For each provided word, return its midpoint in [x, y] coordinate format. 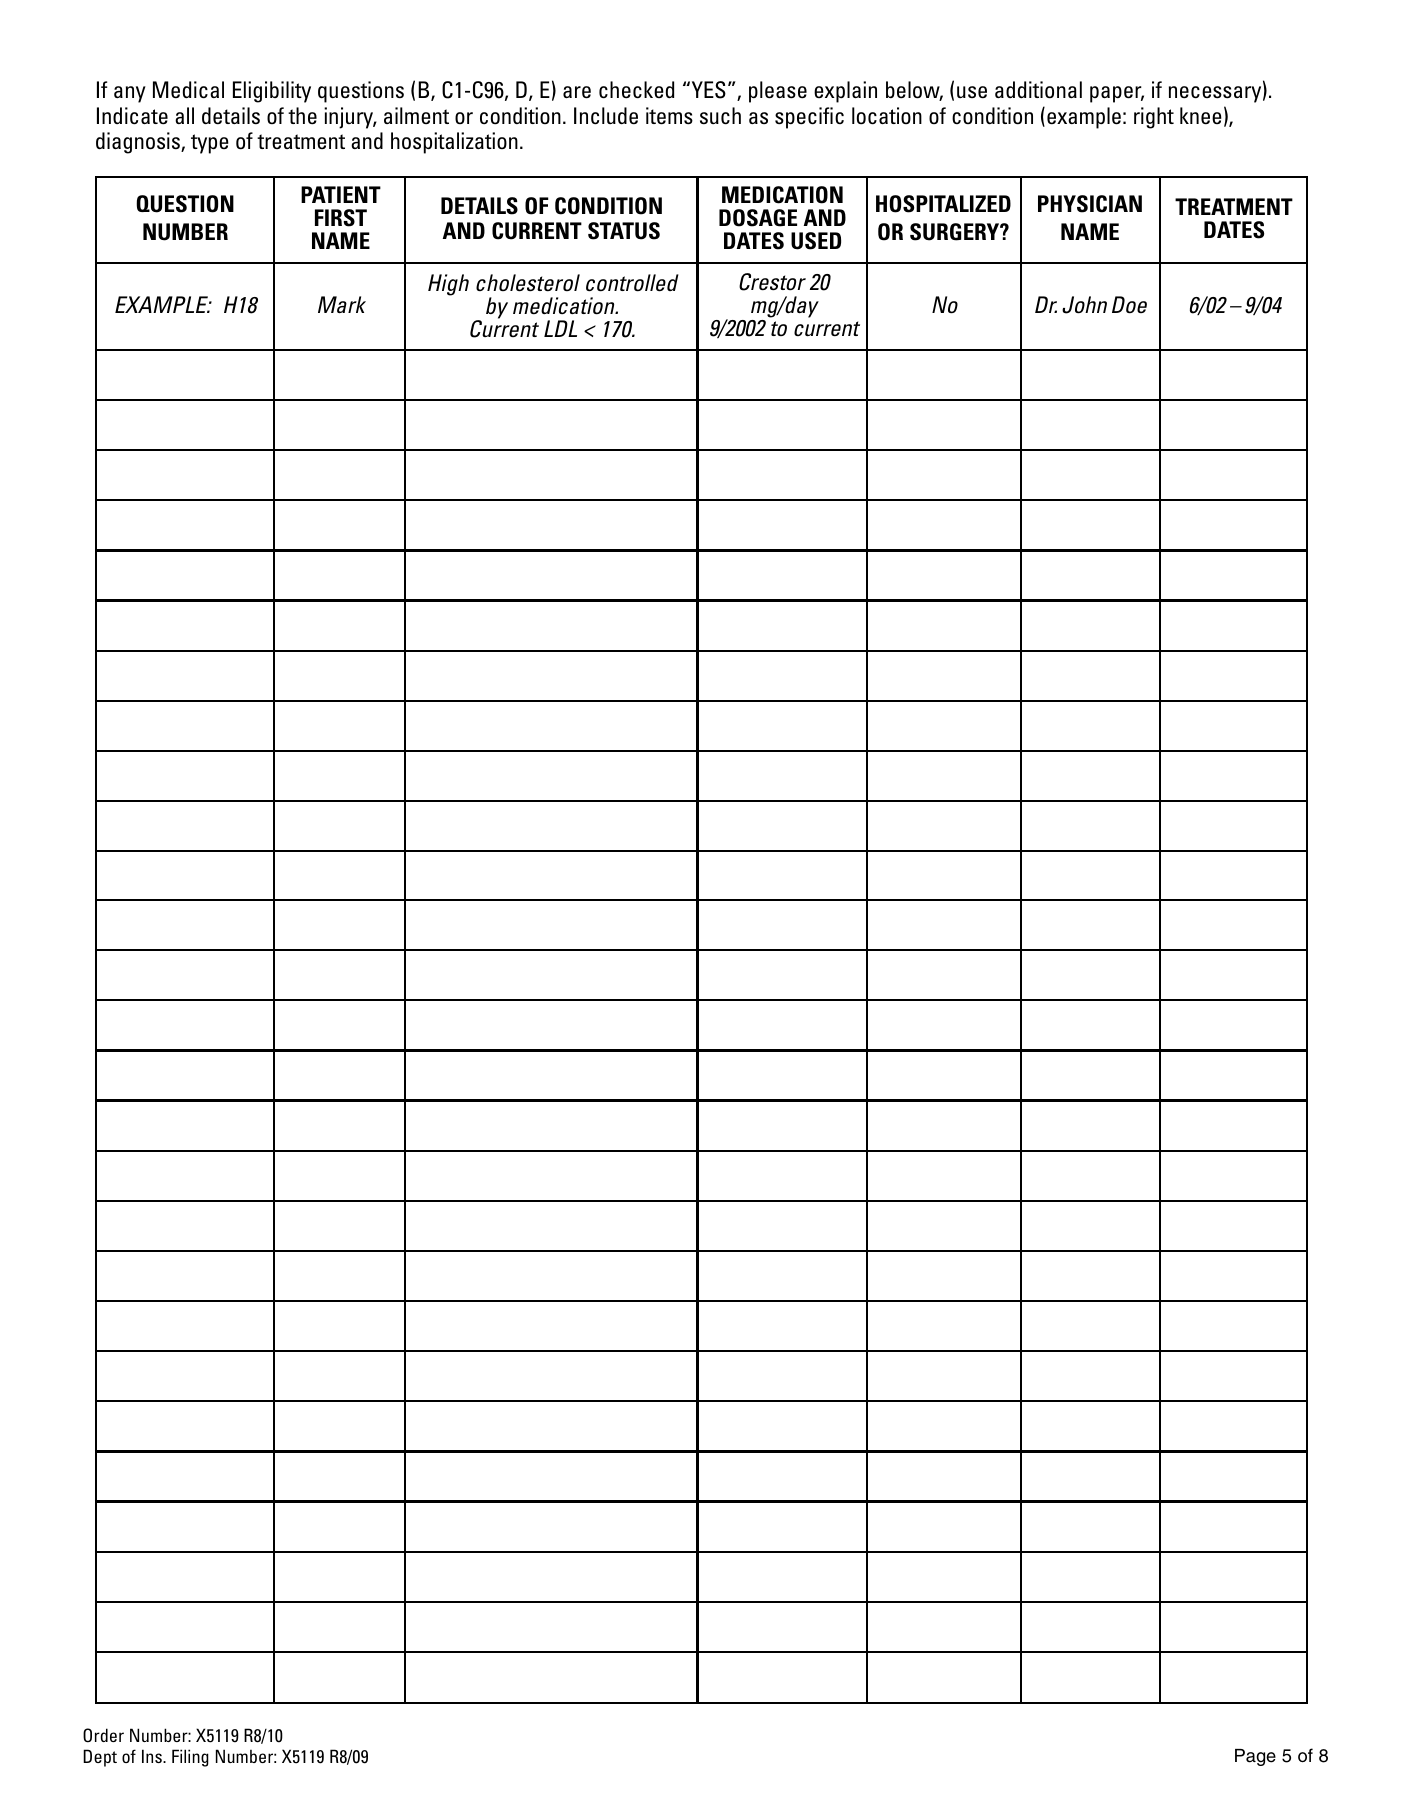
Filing [190, 1758]
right [1154, 118]
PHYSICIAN [1090, 204]
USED [816, 241]
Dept [100, 1758]
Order [103, 1735]
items [669, 116]
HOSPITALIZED [943, 204]
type [210, 144]
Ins [153, 1756]
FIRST [341, 218]
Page [1255, 1757]
